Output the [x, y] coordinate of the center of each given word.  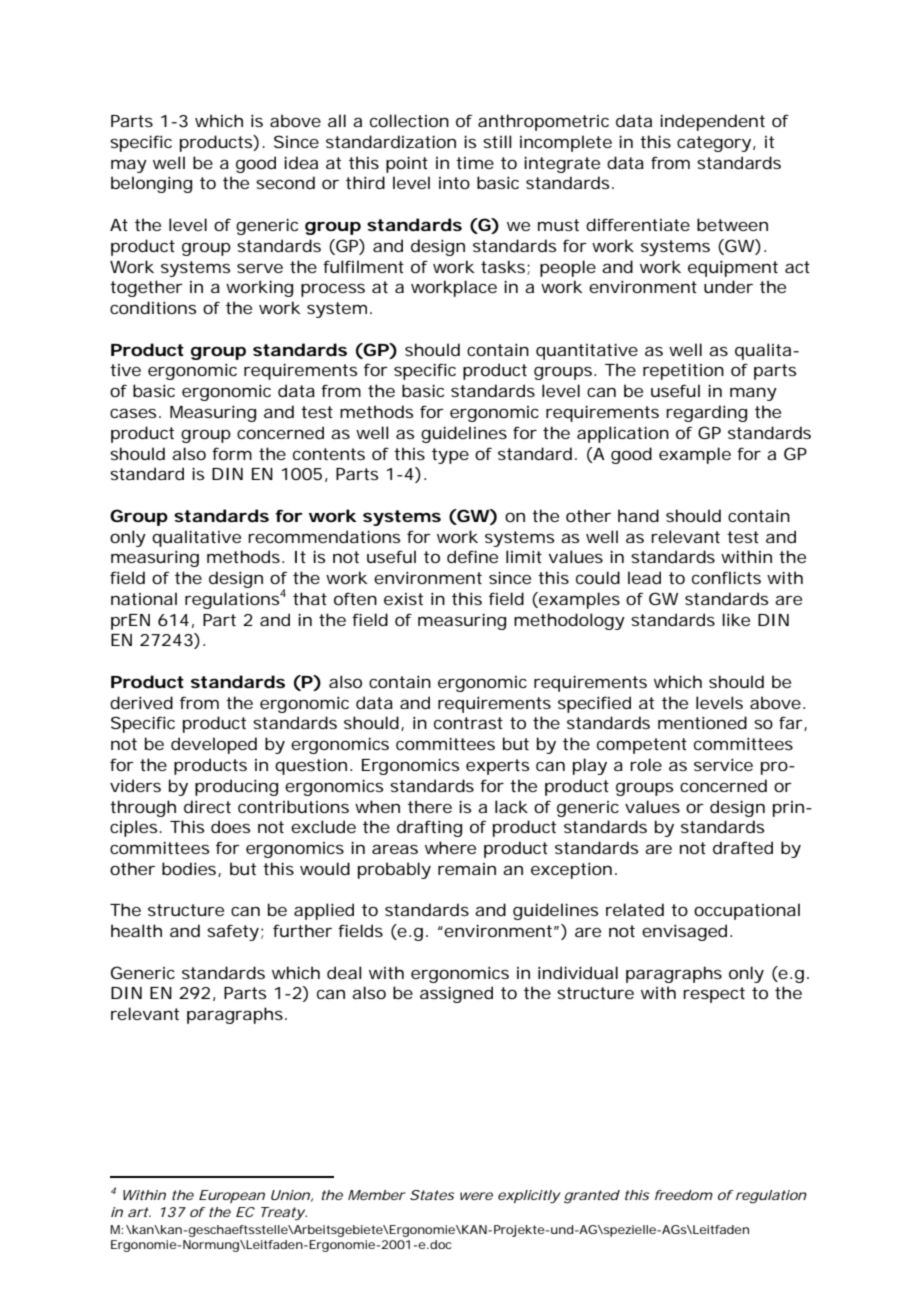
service [723, 764]
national [144, 598]
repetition [683, 371]
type [450, 456]
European [232, 1196]
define [472, 556]
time [475, 163]
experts [497, 767]
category [715, 144]
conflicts [726, 577]
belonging [151, 184]
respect [714, 995]
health [136, 930]
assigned [456, 994]
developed [214, 745]
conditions [153, 307]
